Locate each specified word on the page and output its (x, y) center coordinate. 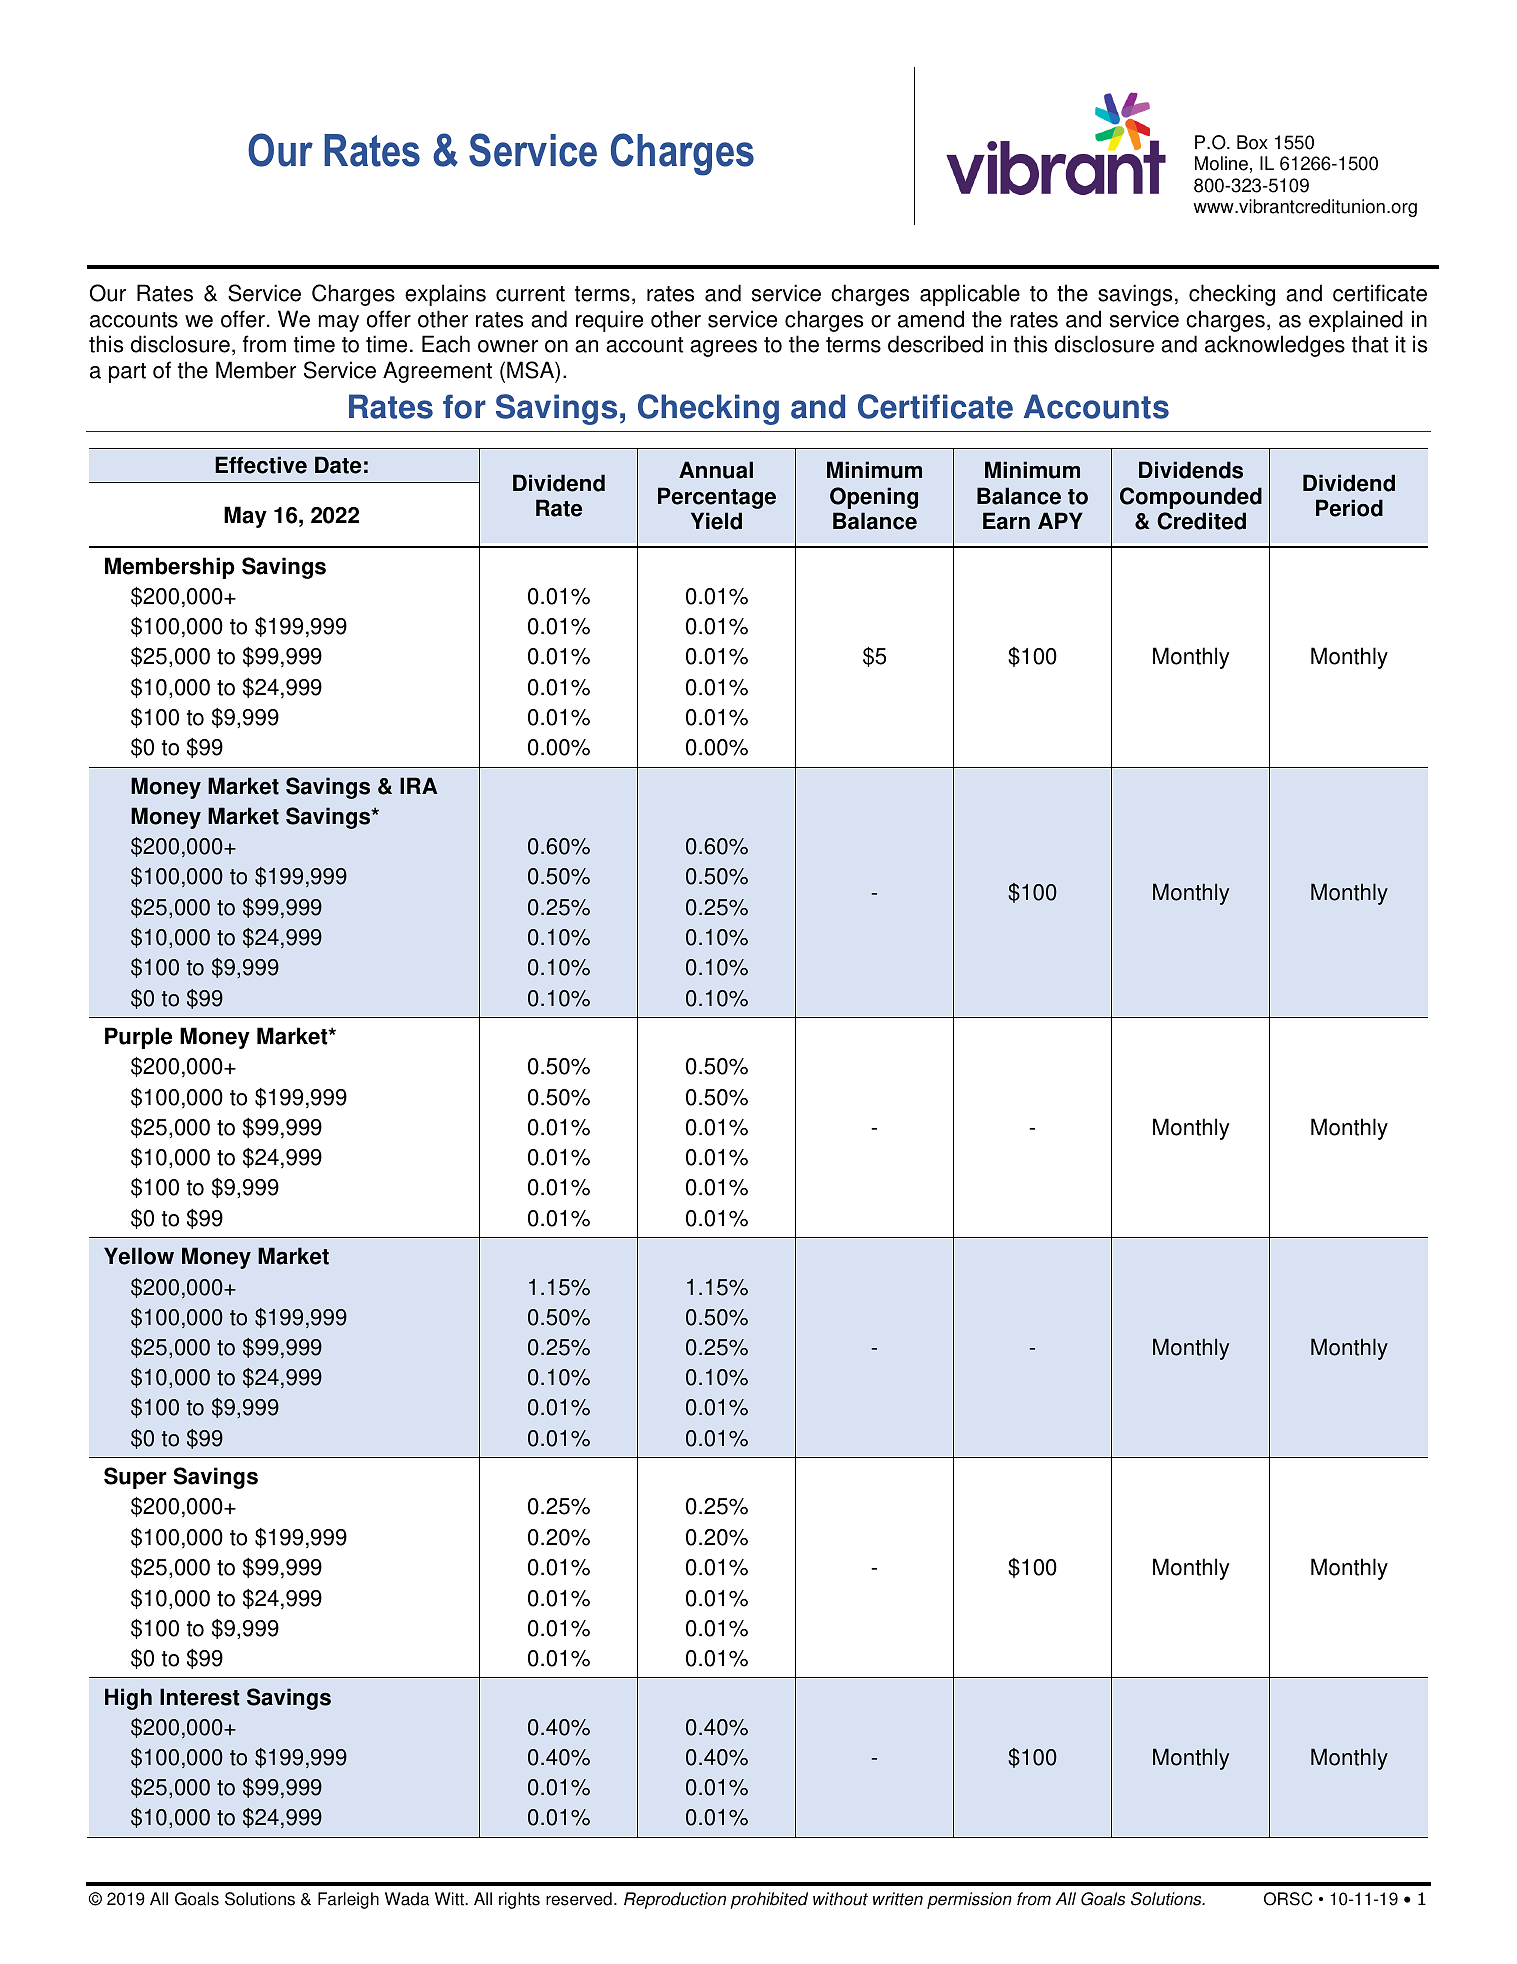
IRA (419, 785)
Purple (138, 1038)
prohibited (769, 1900)
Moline (1221, 163)
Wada (407, 1899)
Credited (1201, 521)
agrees (723, 348)
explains (445, 295)
